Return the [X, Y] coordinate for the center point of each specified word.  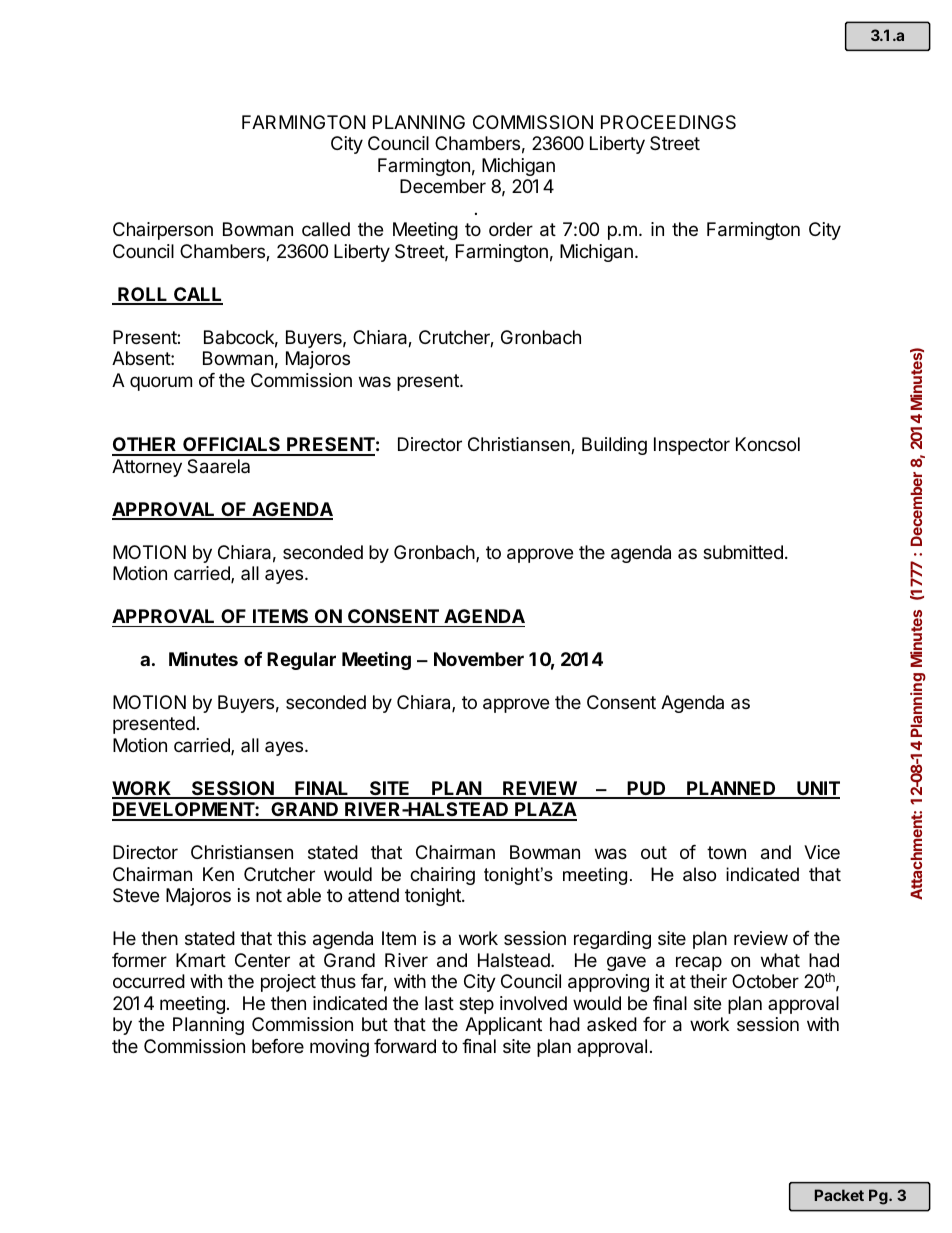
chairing [442, 876]
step [476, 1005]
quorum [161, 383]
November [479, 659]
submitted [743, 552]
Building [614, 446]
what [780, 960]
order [511, 229]
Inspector [692, 446]
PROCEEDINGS [668, 122]
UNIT [817, 789]
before [278, 1046]
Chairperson [163, 231]
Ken [218, 874]
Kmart [201, 960]
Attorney [147, 468]
